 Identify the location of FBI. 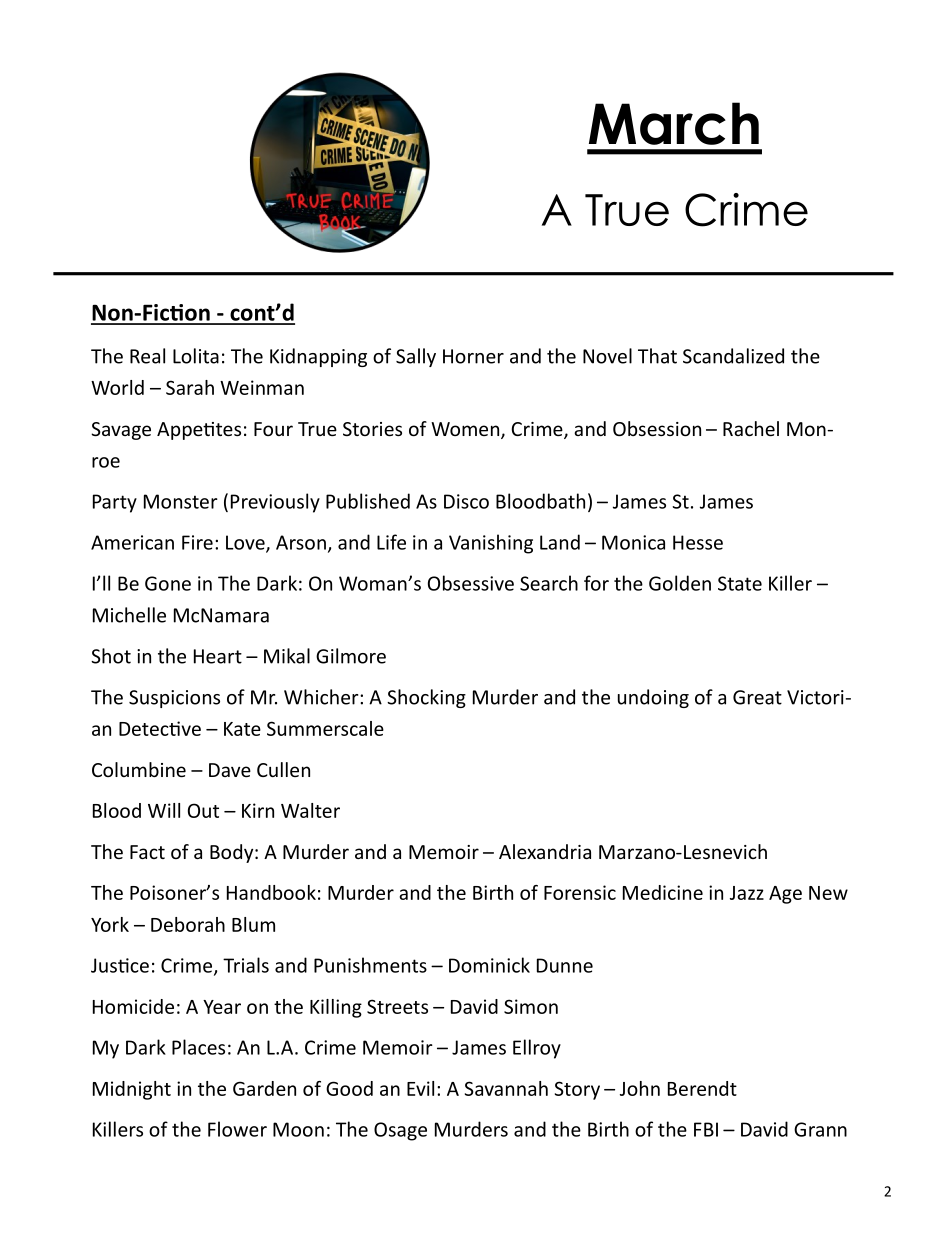
(706, 1129).
